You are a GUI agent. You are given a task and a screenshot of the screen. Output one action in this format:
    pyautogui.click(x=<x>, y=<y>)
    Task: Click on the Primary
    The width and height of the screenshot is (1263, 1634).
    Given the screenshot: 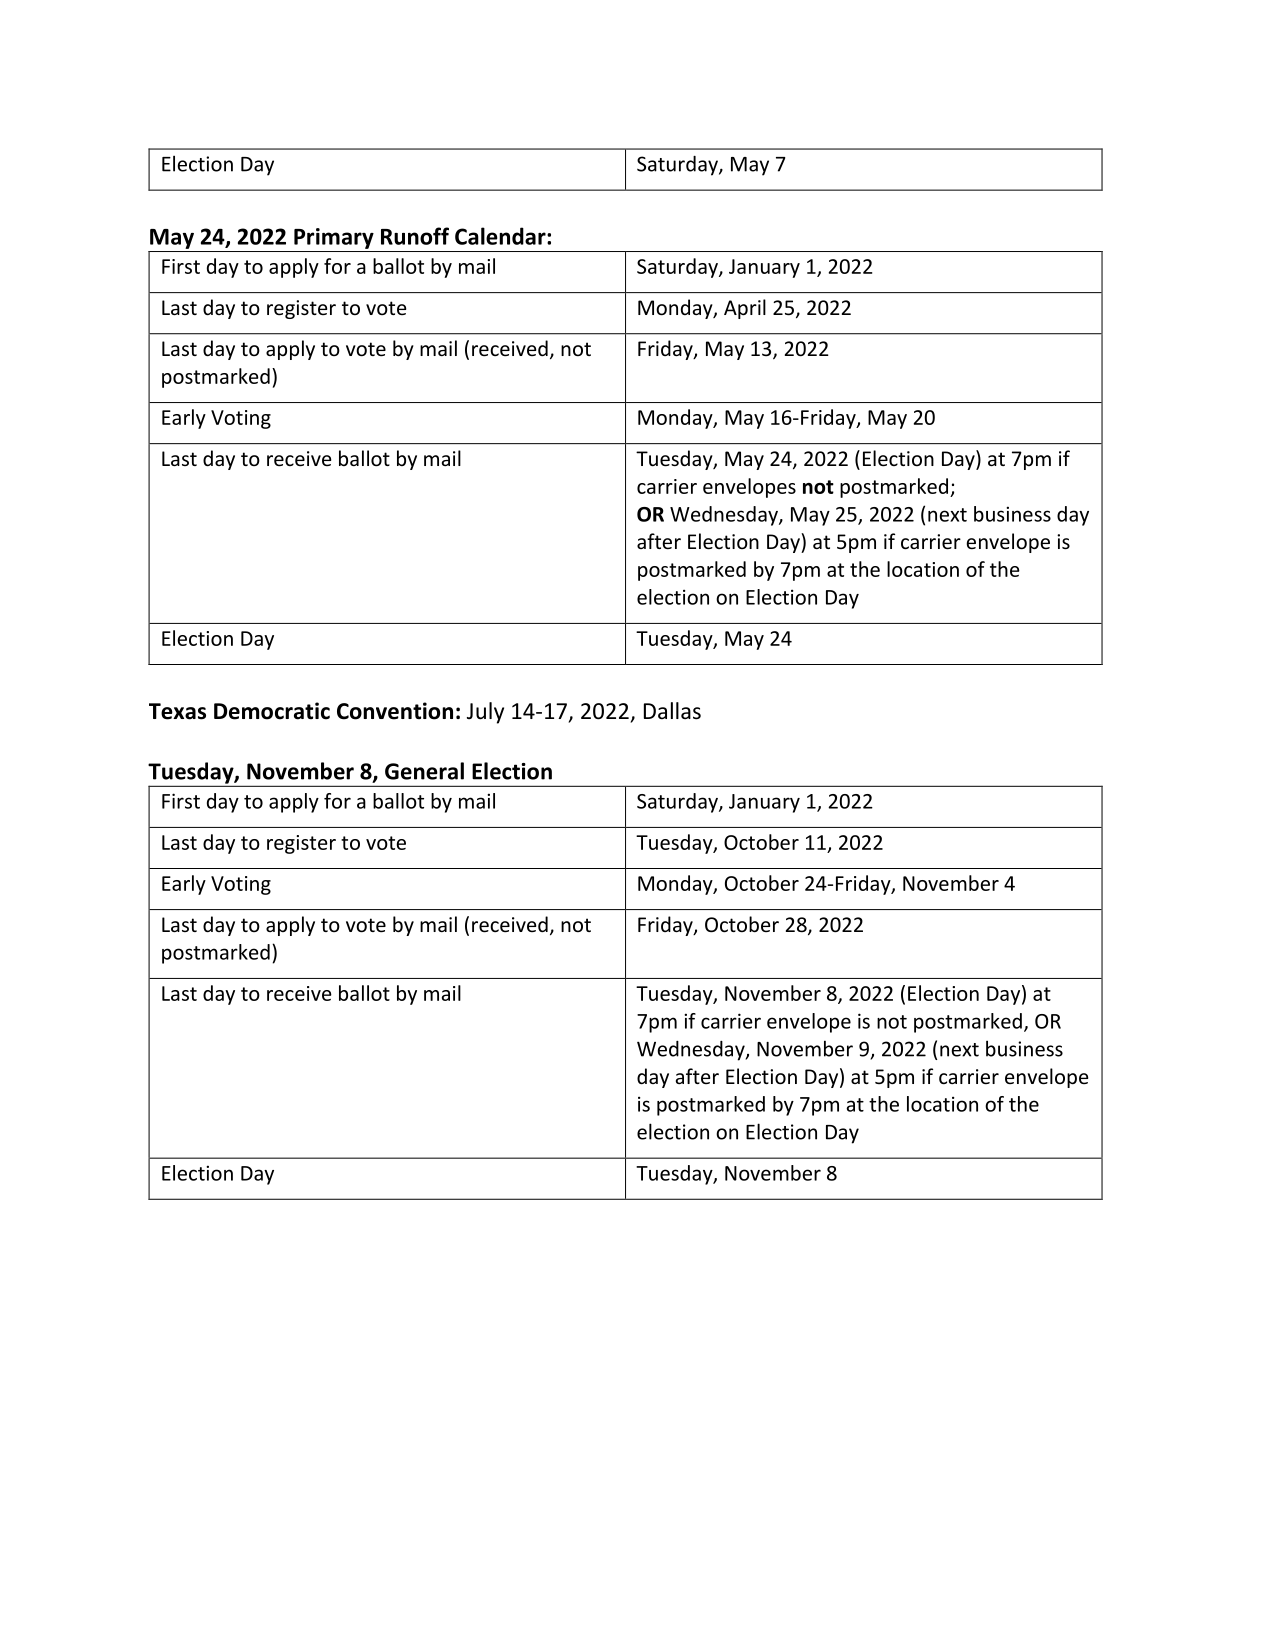 What is the action you would take?
    pyautogui.click(x=334, y=238)
